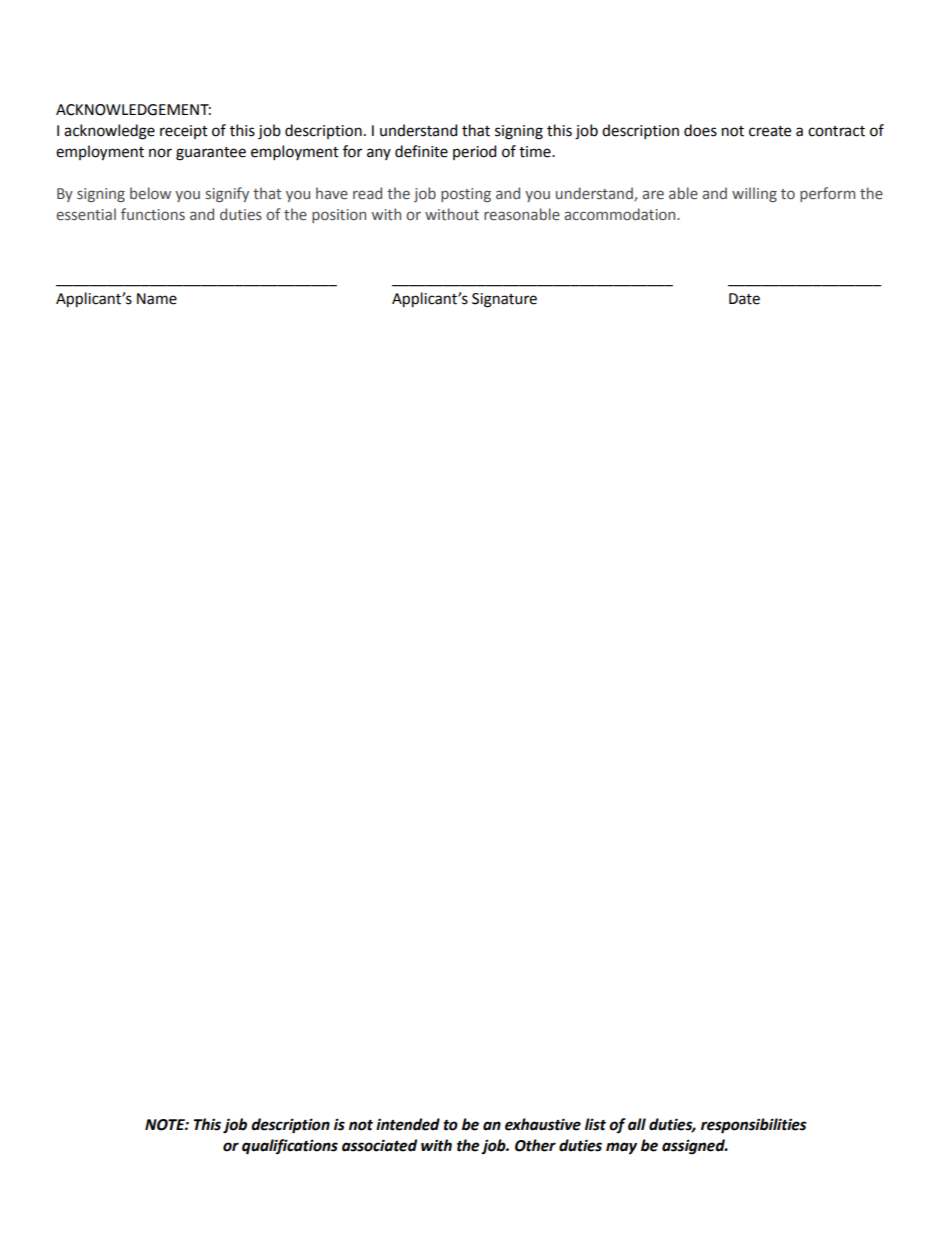 Image resolution: width=952 pixels, height=1233 pixels. Describe the element at coordinates (744, 299) in the image. I see `Date` at that location.
